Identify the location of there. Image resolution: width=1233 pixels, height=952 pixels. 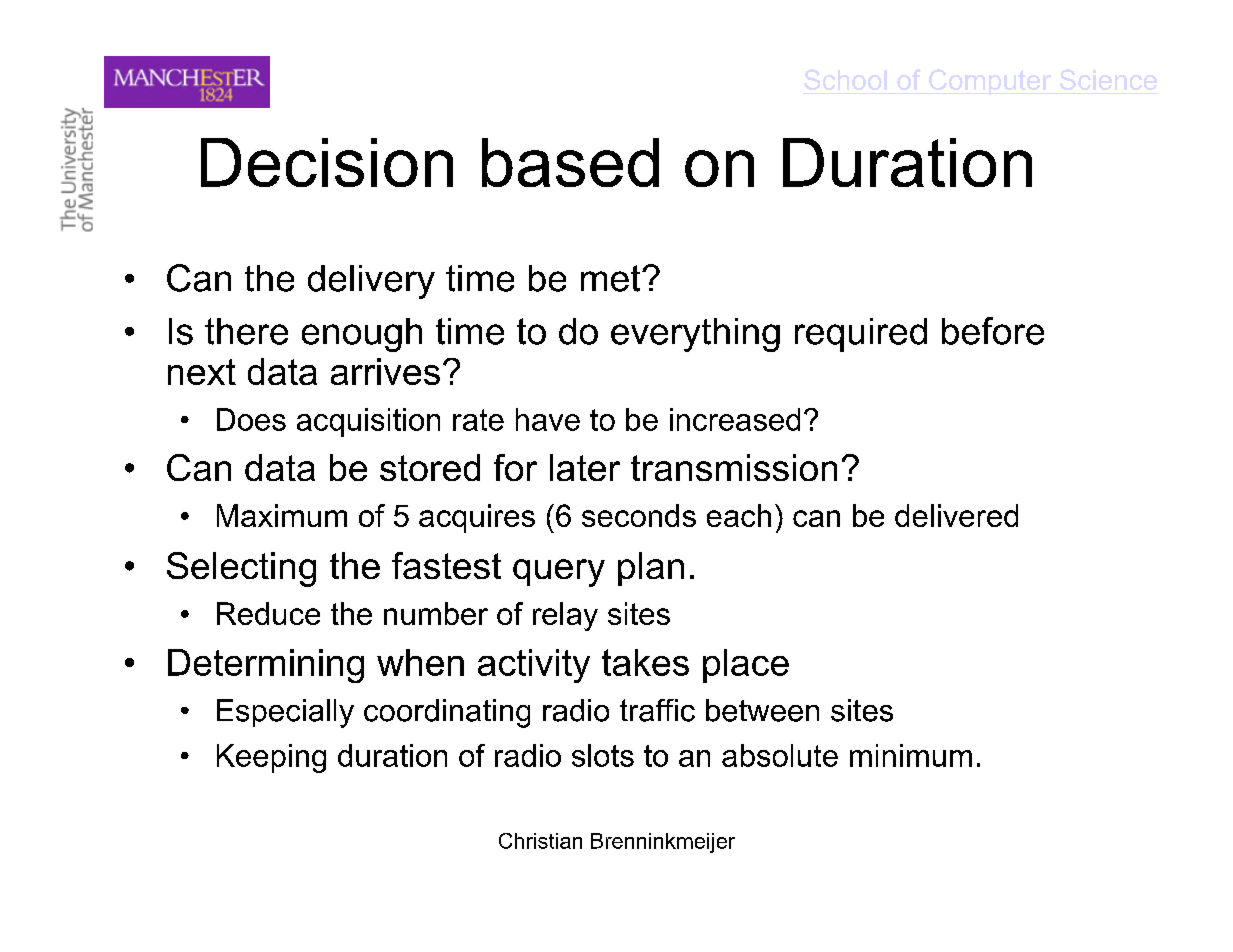
(246, 331).
